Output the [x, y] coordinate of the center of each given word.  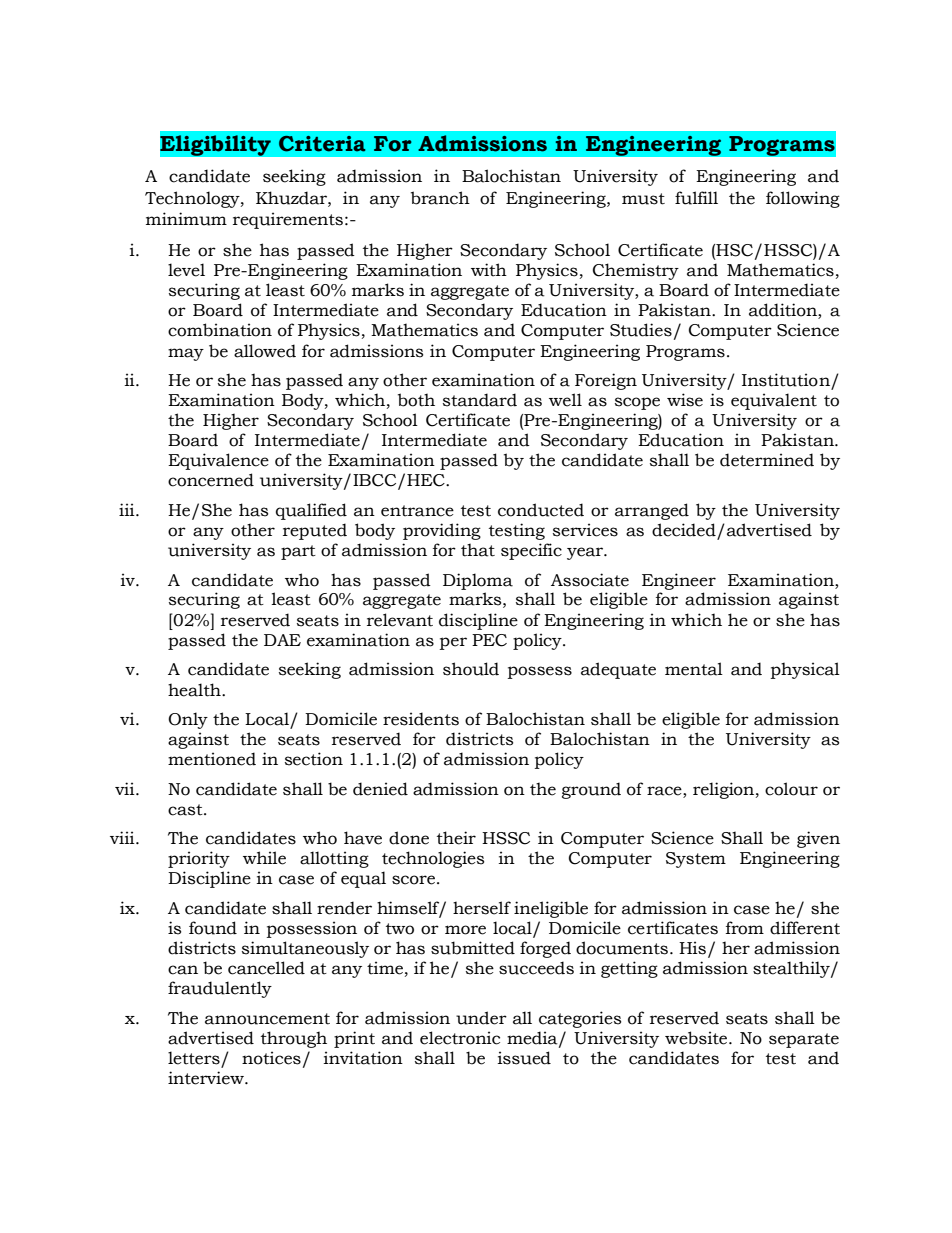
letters [194, 1058]
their [456, 838]
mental [694, 669]
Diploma [478, 581]
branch [440, 198]
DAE [282, 640]
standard [480, 400]
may [186, 354]
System [696, 860]
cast [186, 810]
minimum [186, 219]
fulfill [696, 198]
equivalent [774, 401]
